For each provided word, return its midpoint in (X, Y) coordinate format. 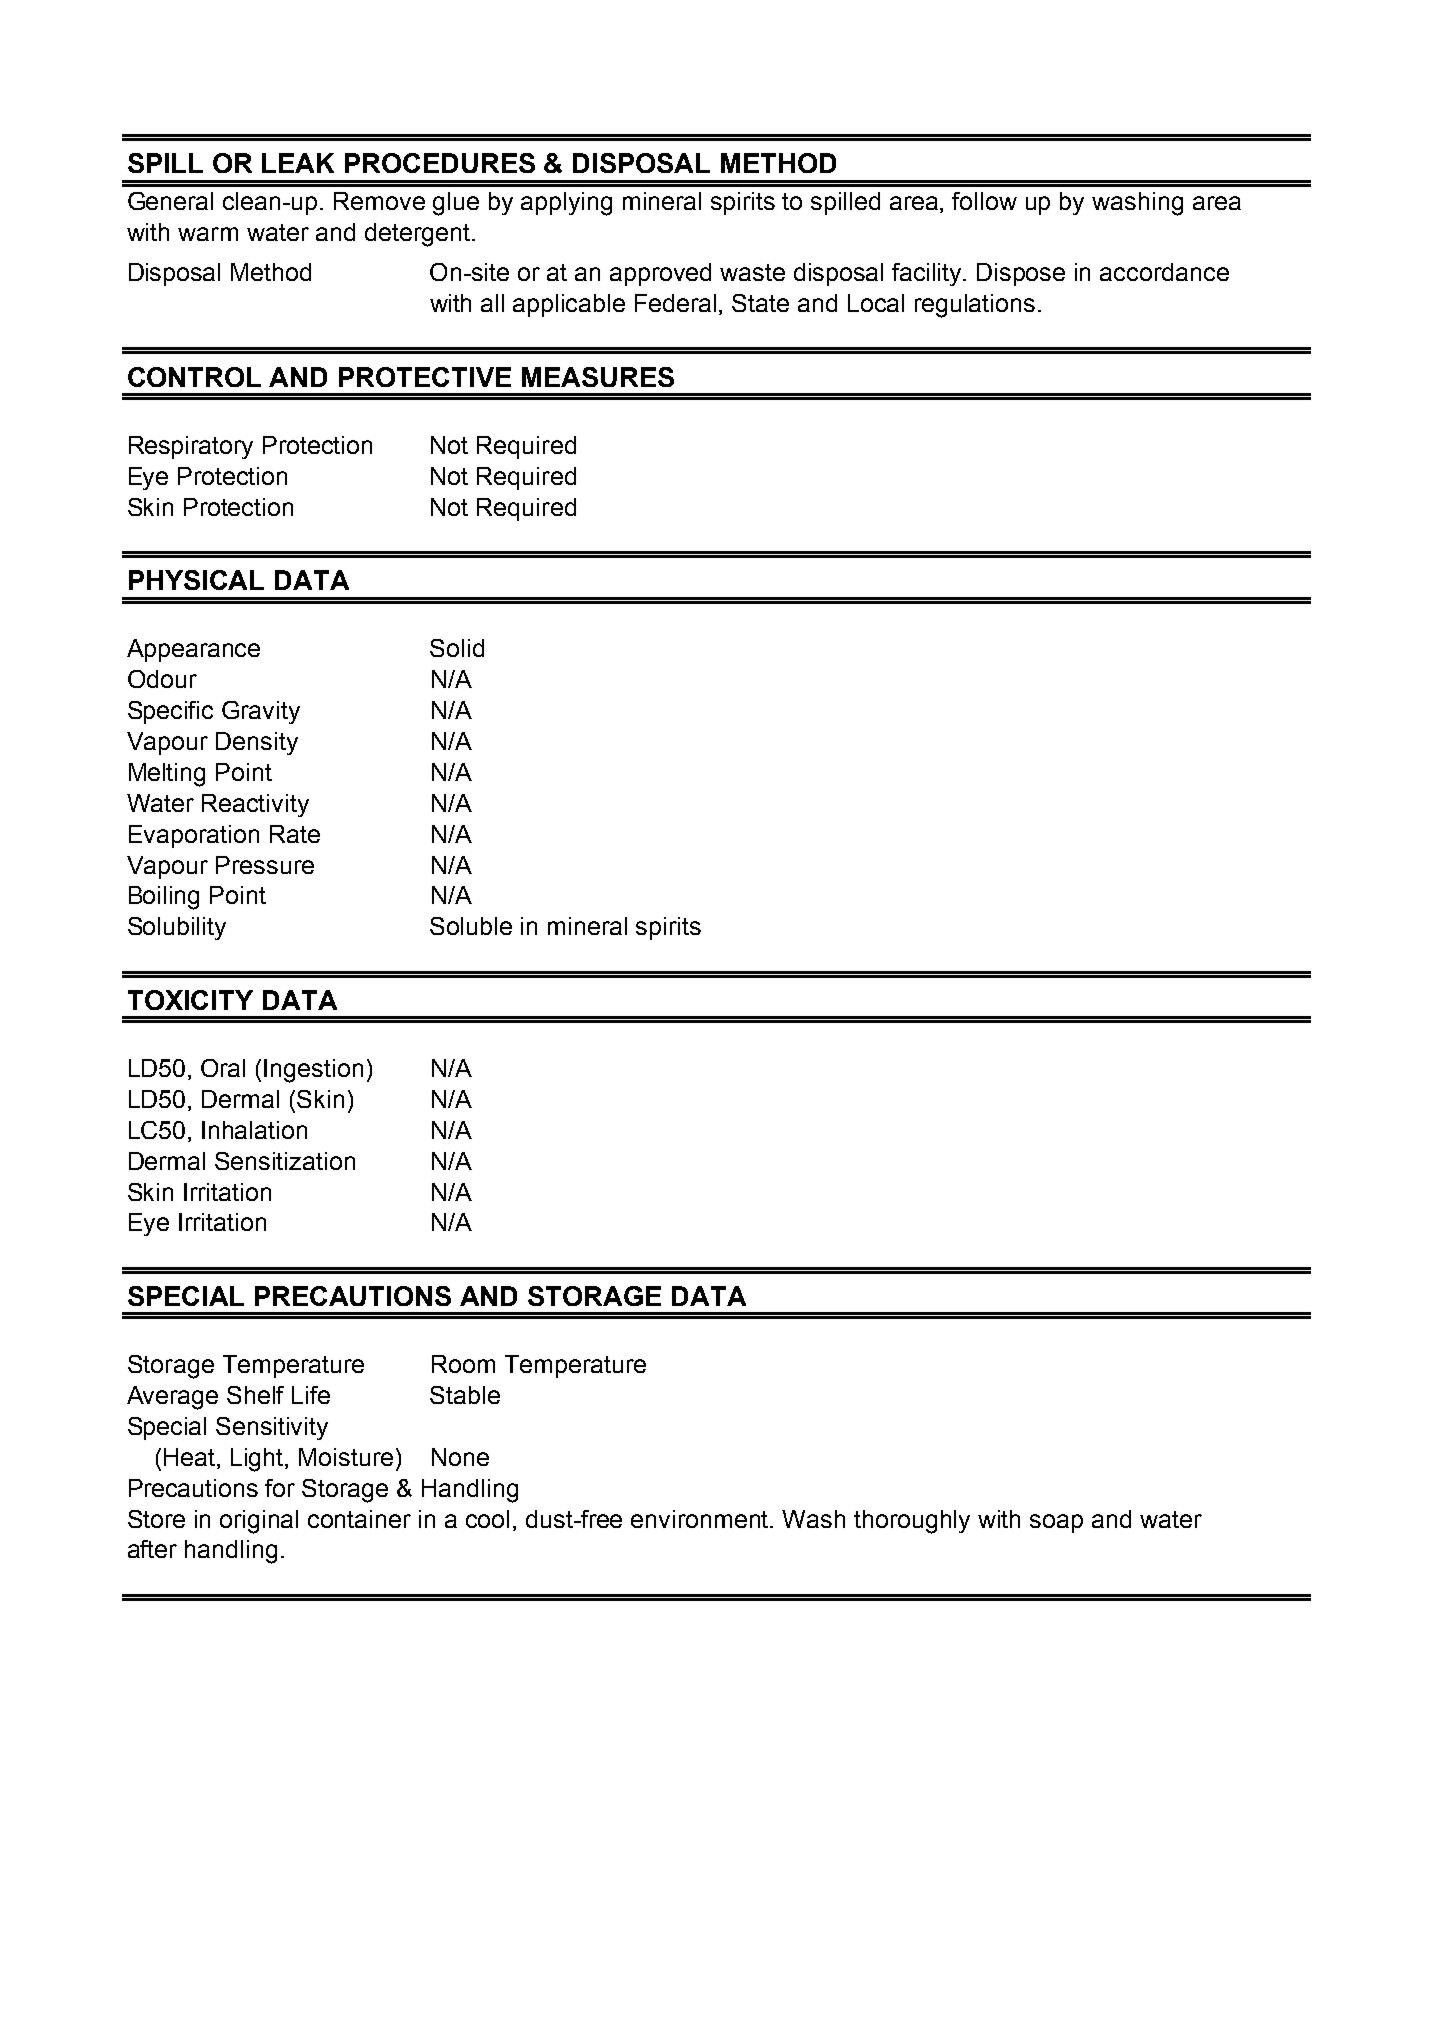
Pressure (265, 865)
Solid (457, 648)
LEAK (298, 163)
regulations (975, 306)
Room (463, 1364)
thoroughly (912, 1522)
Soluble (471, 926)
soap (1056, 1523)
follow (984, 201)
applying (566, 204)
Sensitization (285, 1161)
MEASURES (598, 377)
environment (701, 1519)
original (259, 1522)
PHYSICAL (196, 580)
